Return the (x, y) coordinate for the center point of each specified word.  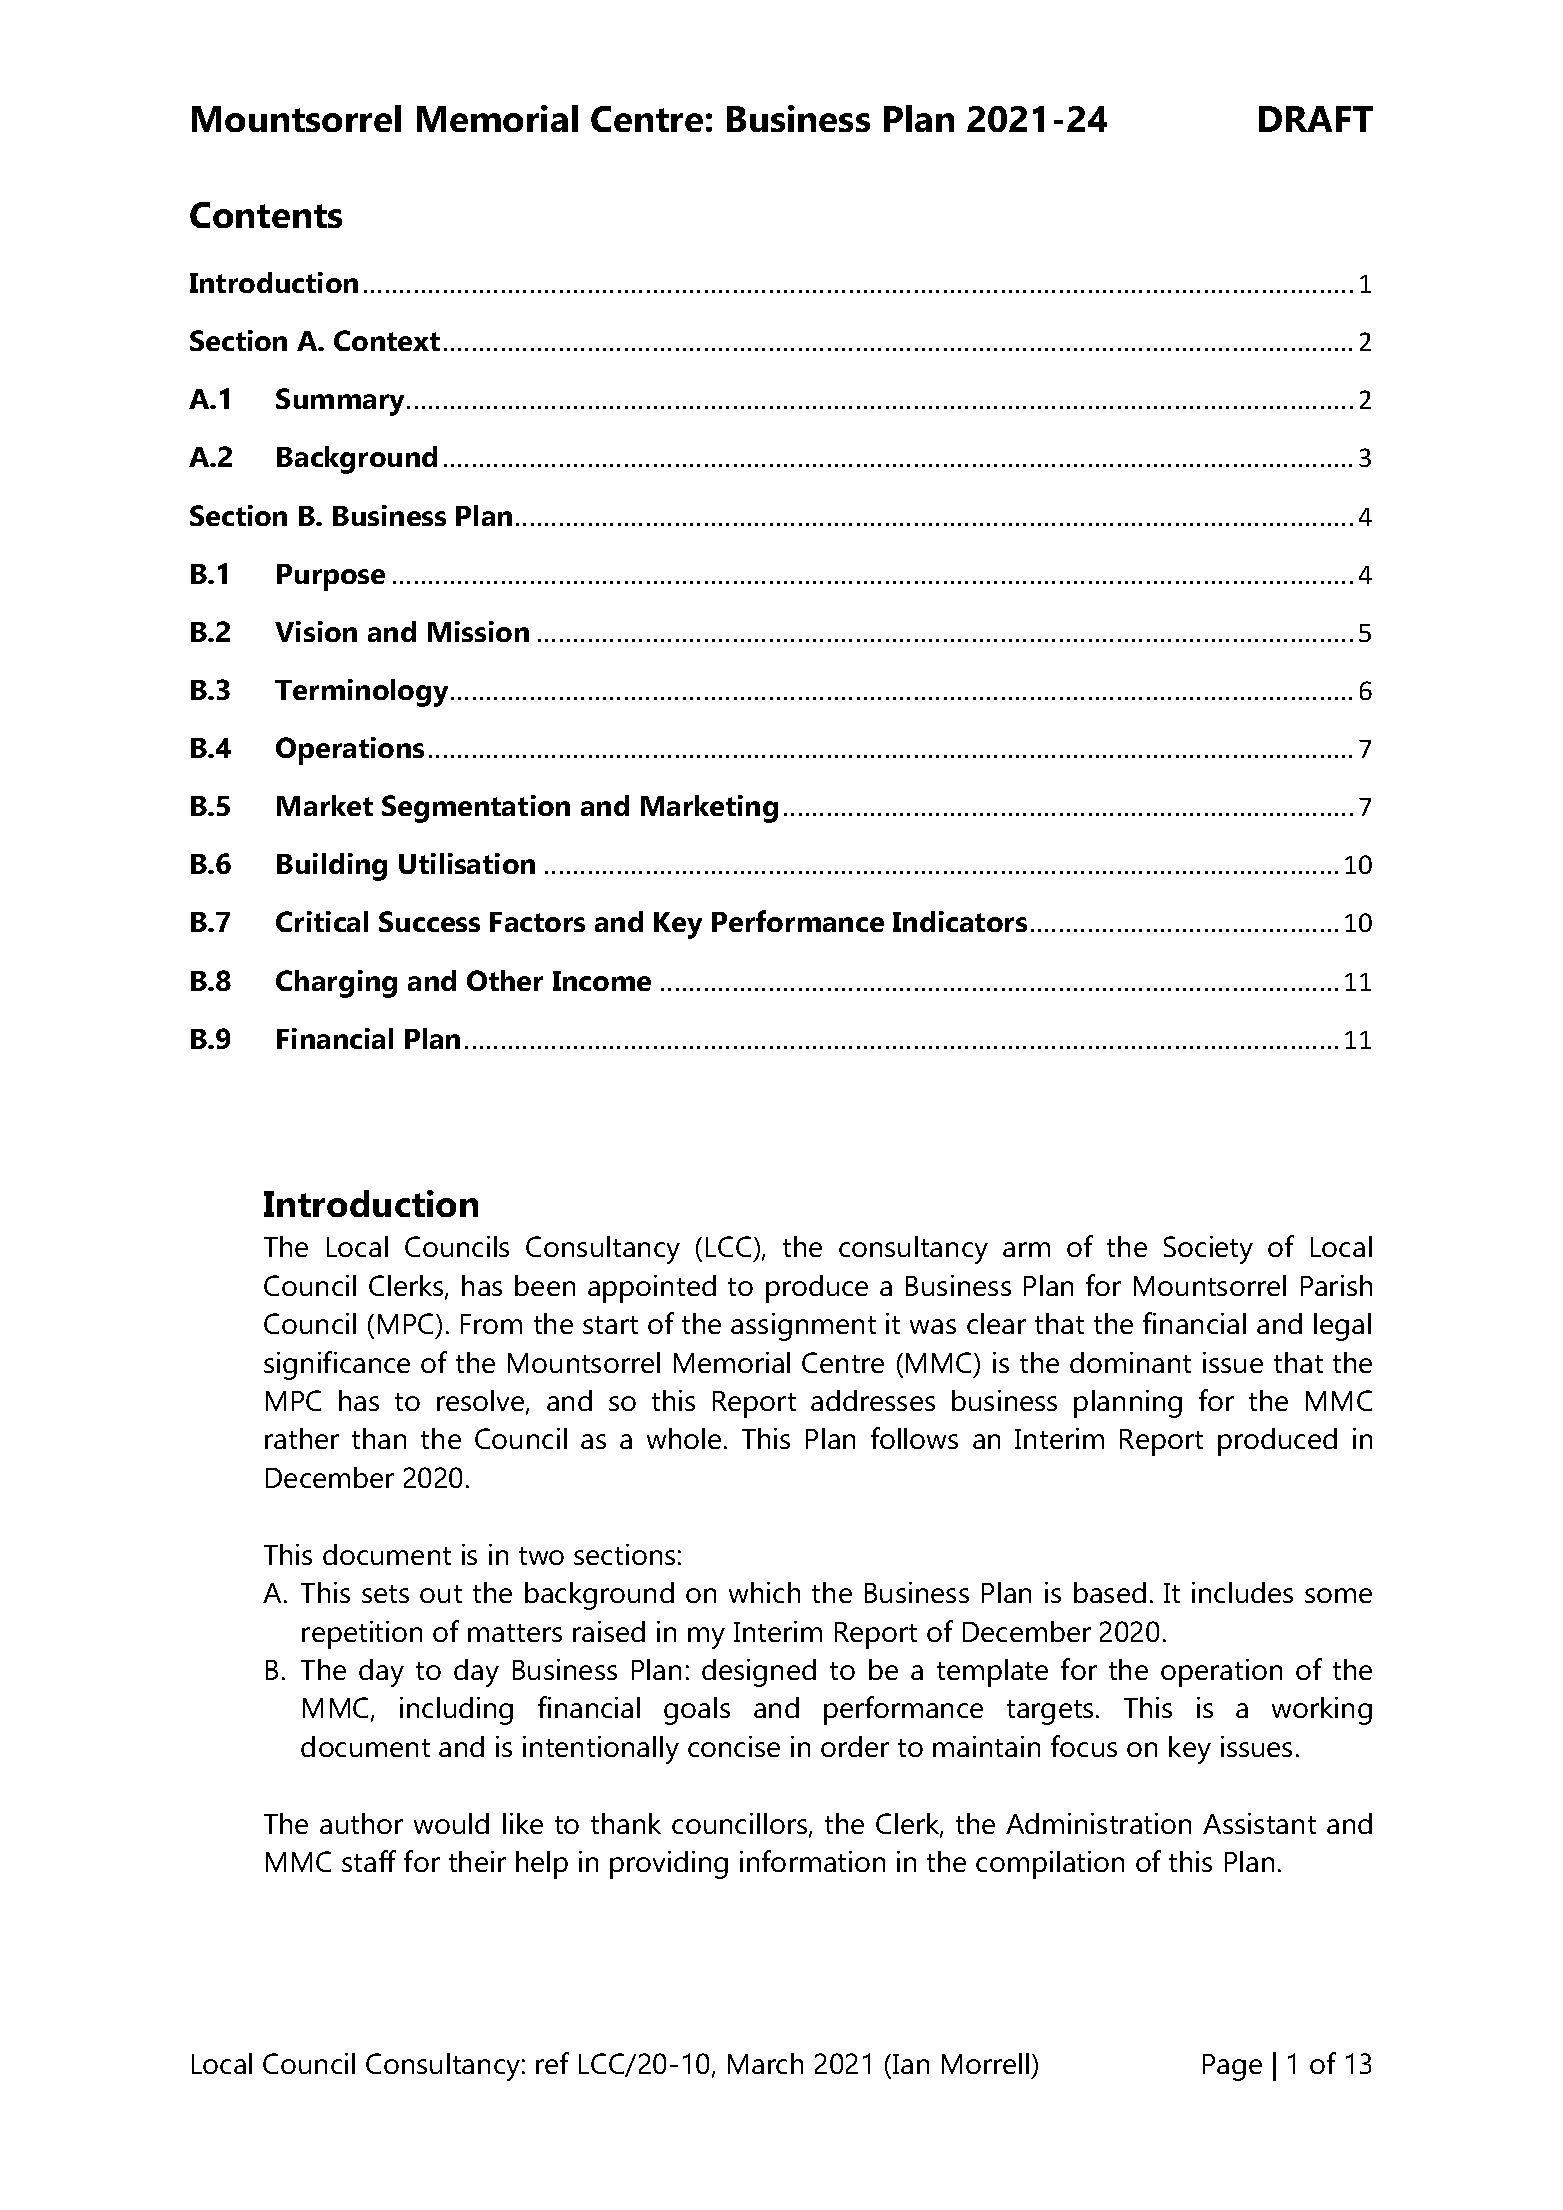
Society (1208, 1250)
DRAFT (1316, 119)
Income (602, 981)
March (765, 2063)
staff (369, 1861)
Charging (336, 984)
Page (1232, 2067)
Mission (478, 631)
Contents (266, 215)
